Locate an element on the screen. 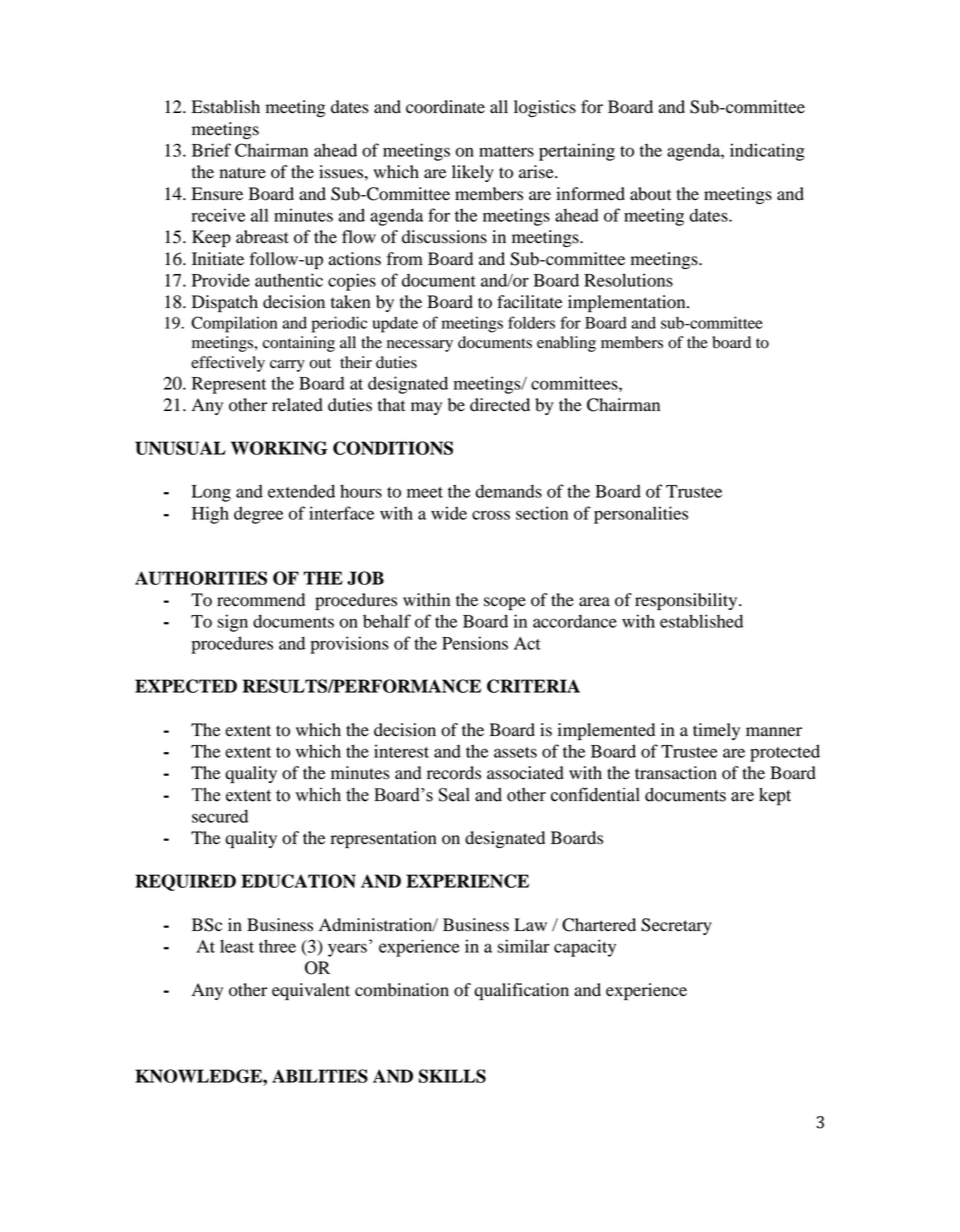 This screenshot has height=1232, width=960. indicating is located at coordinates (767, 152).
